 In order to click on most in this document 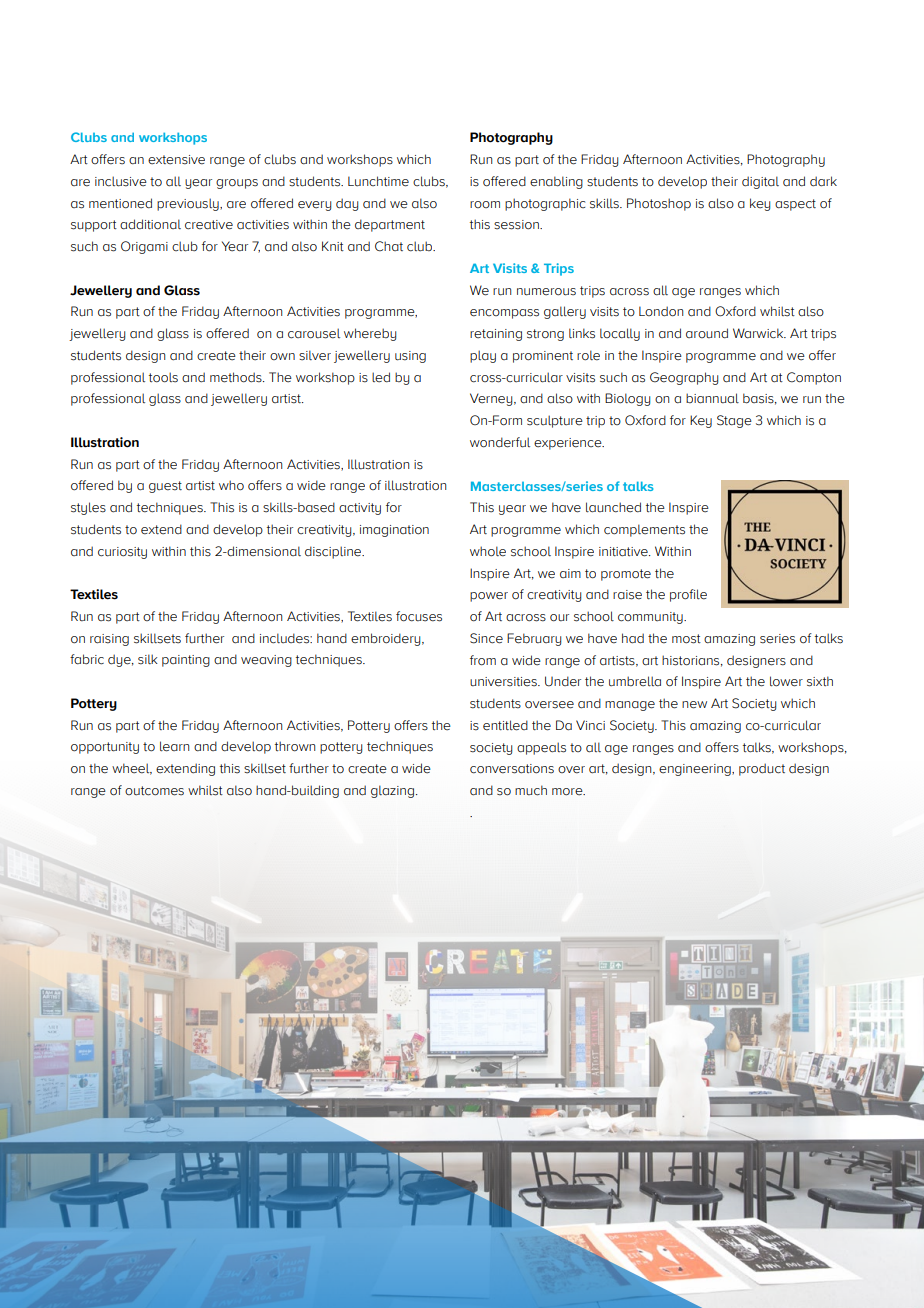, I will do `click(686, 639)`.
